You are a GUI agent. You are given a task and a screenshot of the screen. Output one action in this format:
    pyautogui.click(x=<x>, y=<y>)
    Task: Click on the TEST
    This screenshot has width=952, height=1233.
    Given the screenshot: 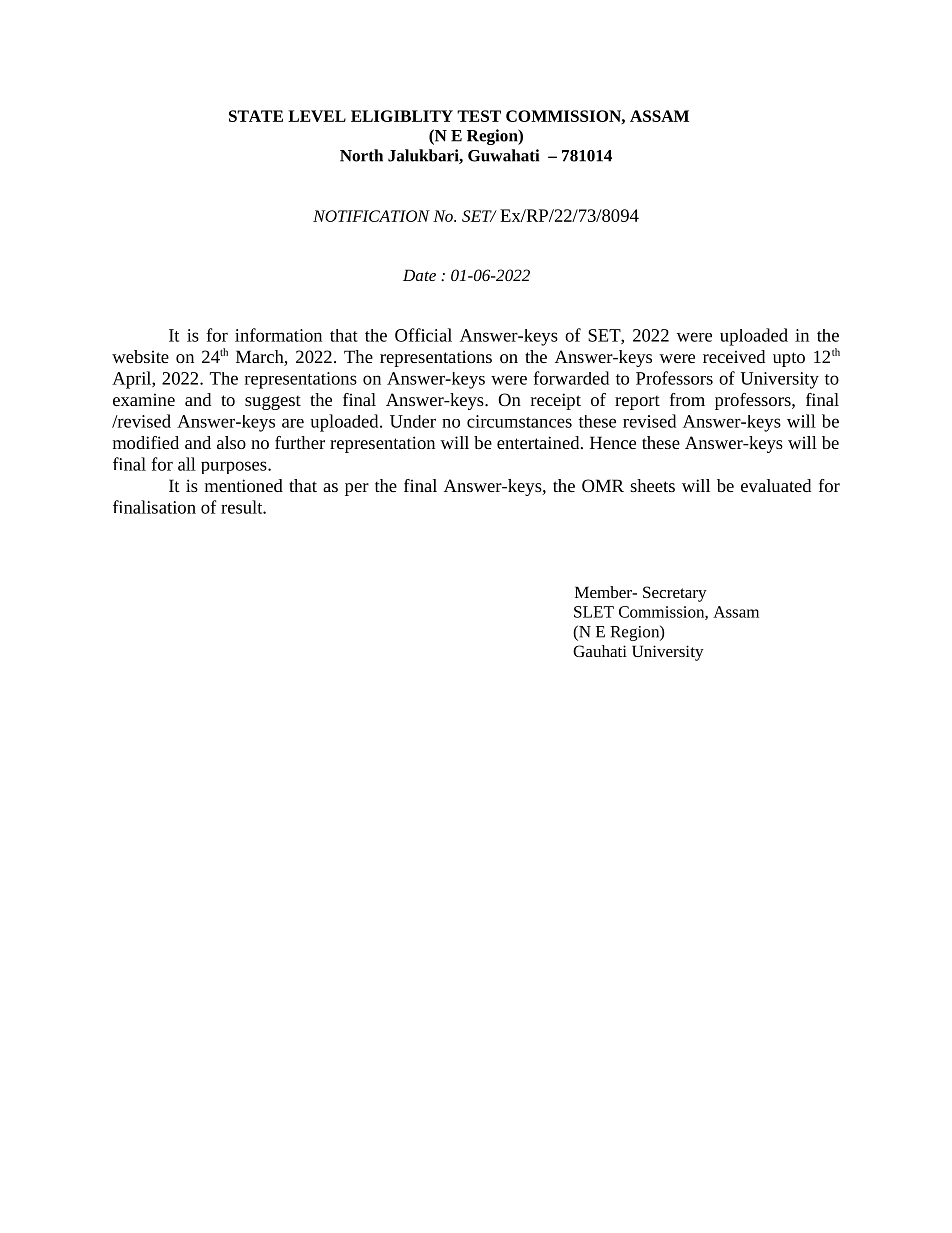 What is the action you would take?
    pyautogui.click(x=479, y=116)
